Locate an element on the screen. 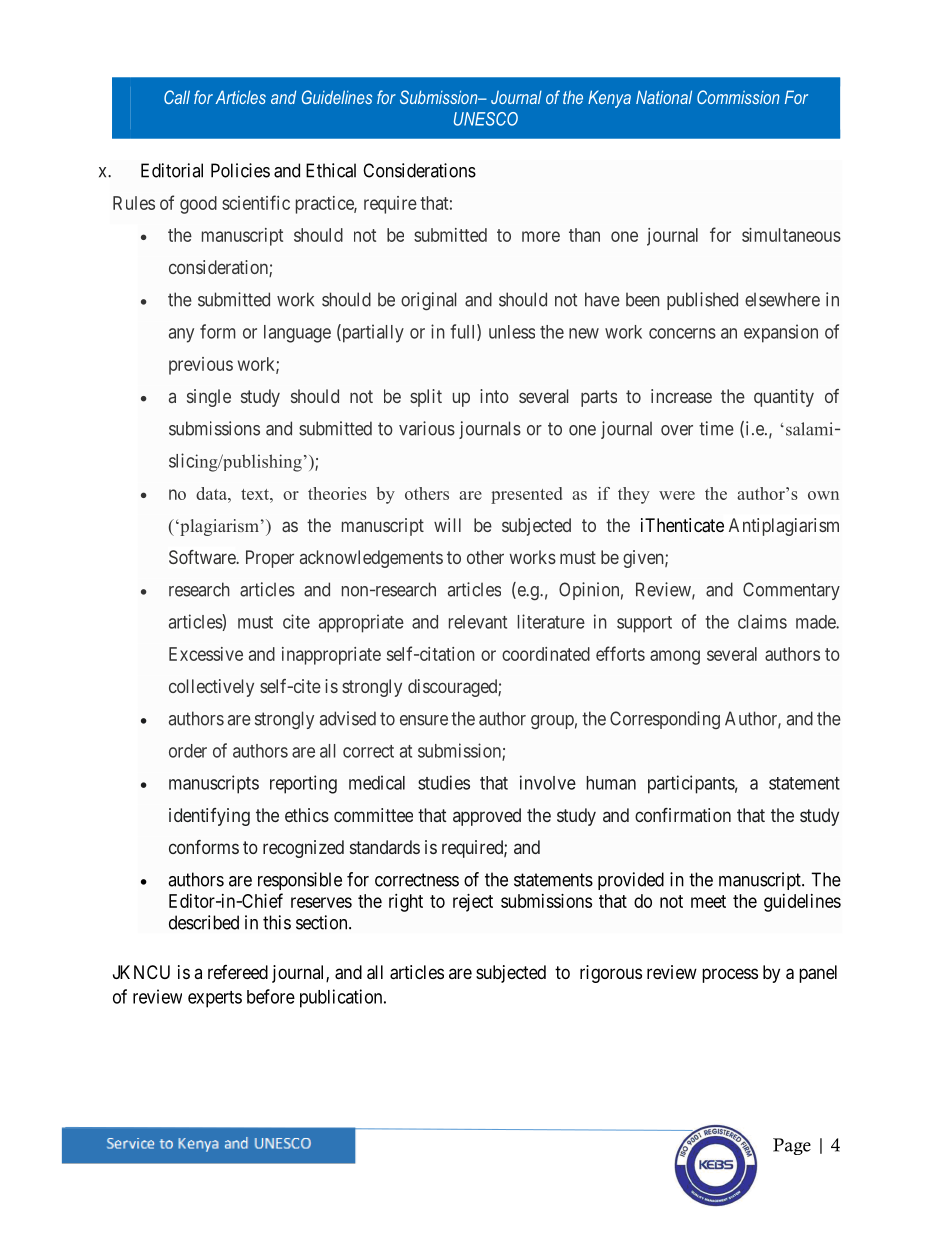 This screenshot has width=952, height=1233. Call is located at coordinates (177, 97).
